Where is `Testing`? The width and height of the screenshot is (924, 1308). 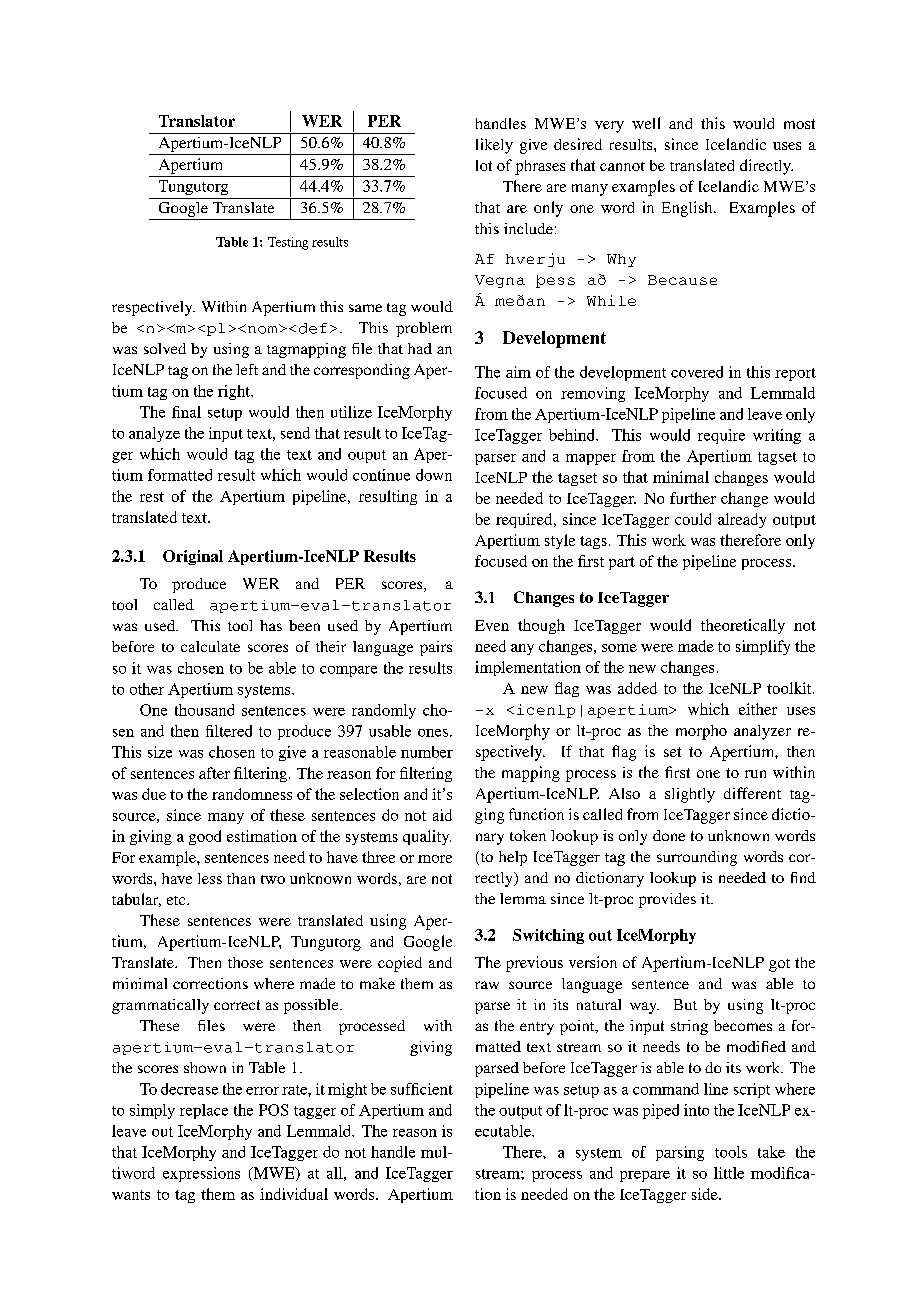
Testing is located at coordinates (288, 243).
